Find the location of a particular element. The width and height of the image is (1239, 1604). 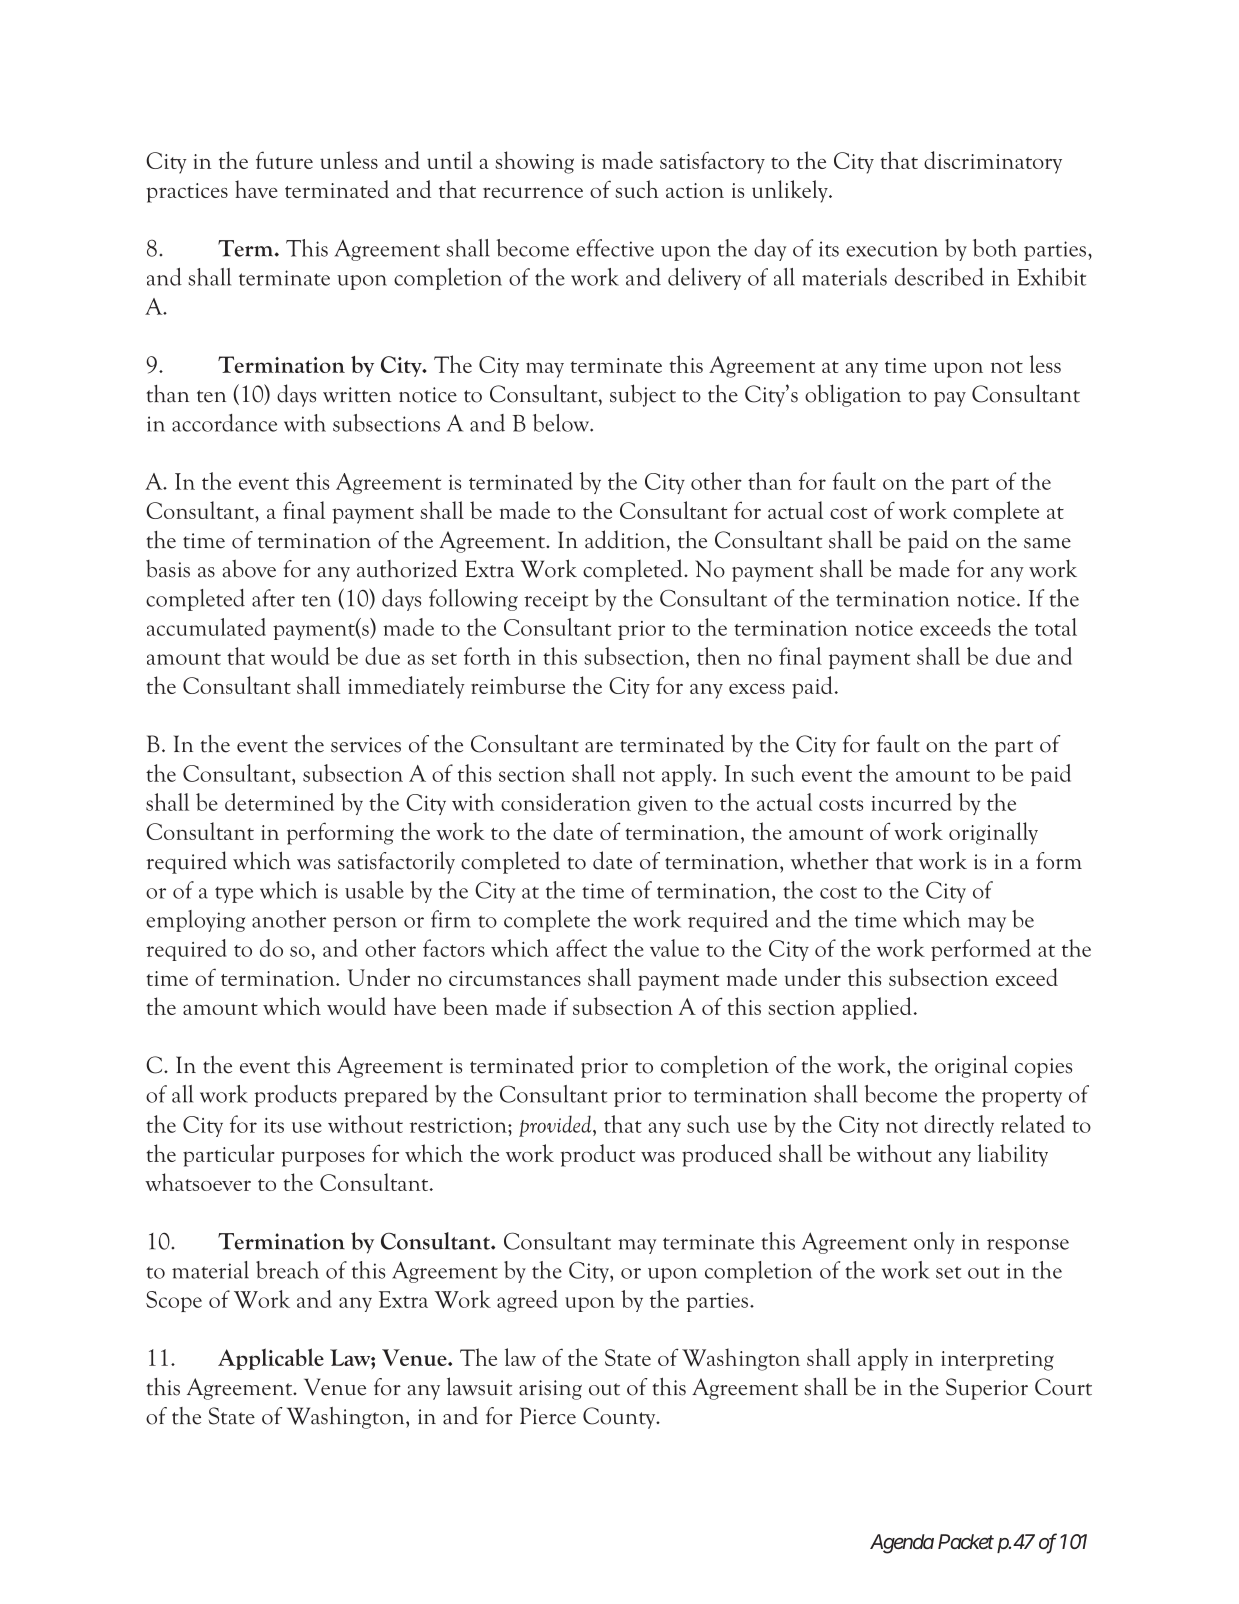

subject is located at coordinates (643, 395).
